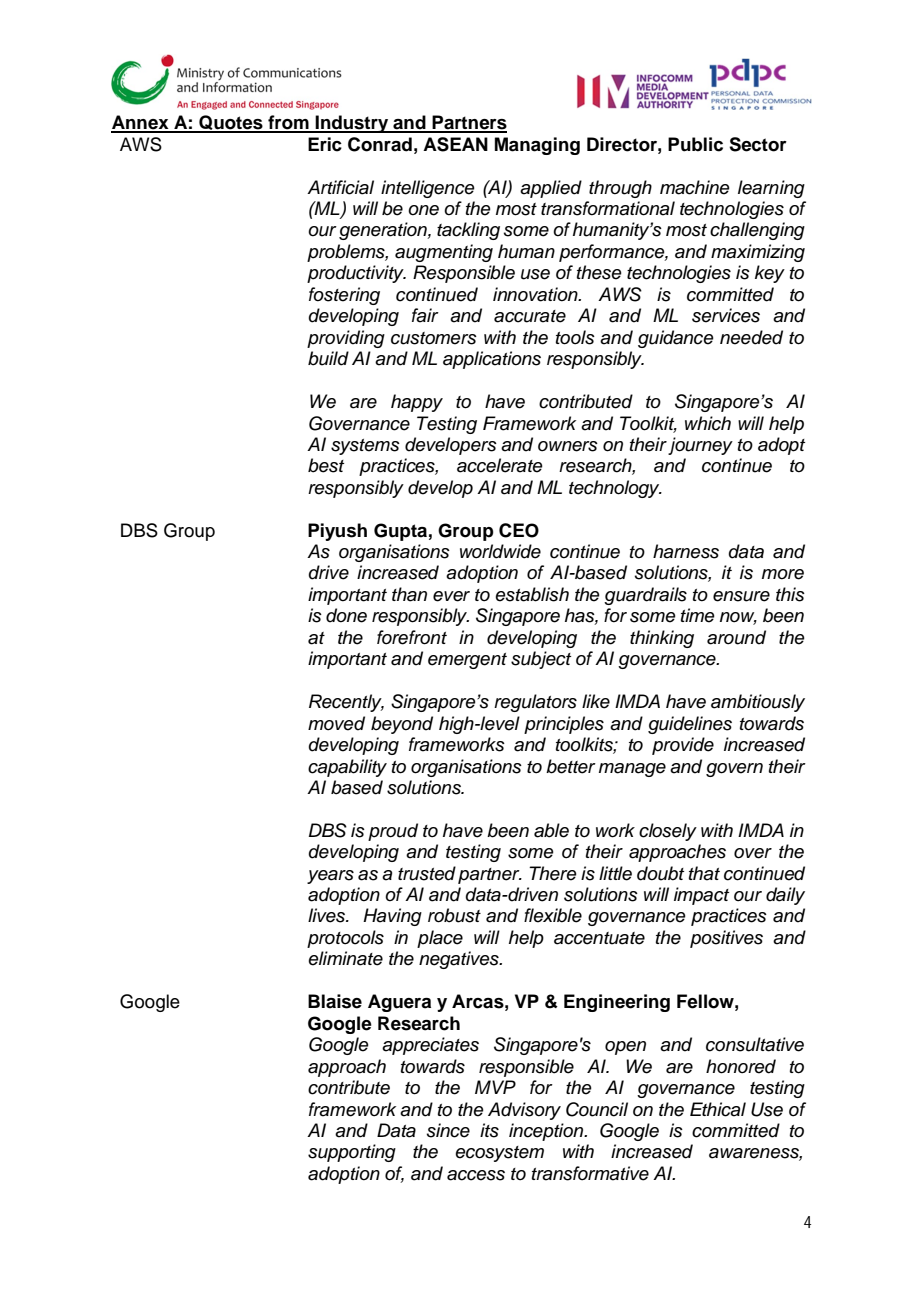  I want to click on Quotes, so click(231, 124).
